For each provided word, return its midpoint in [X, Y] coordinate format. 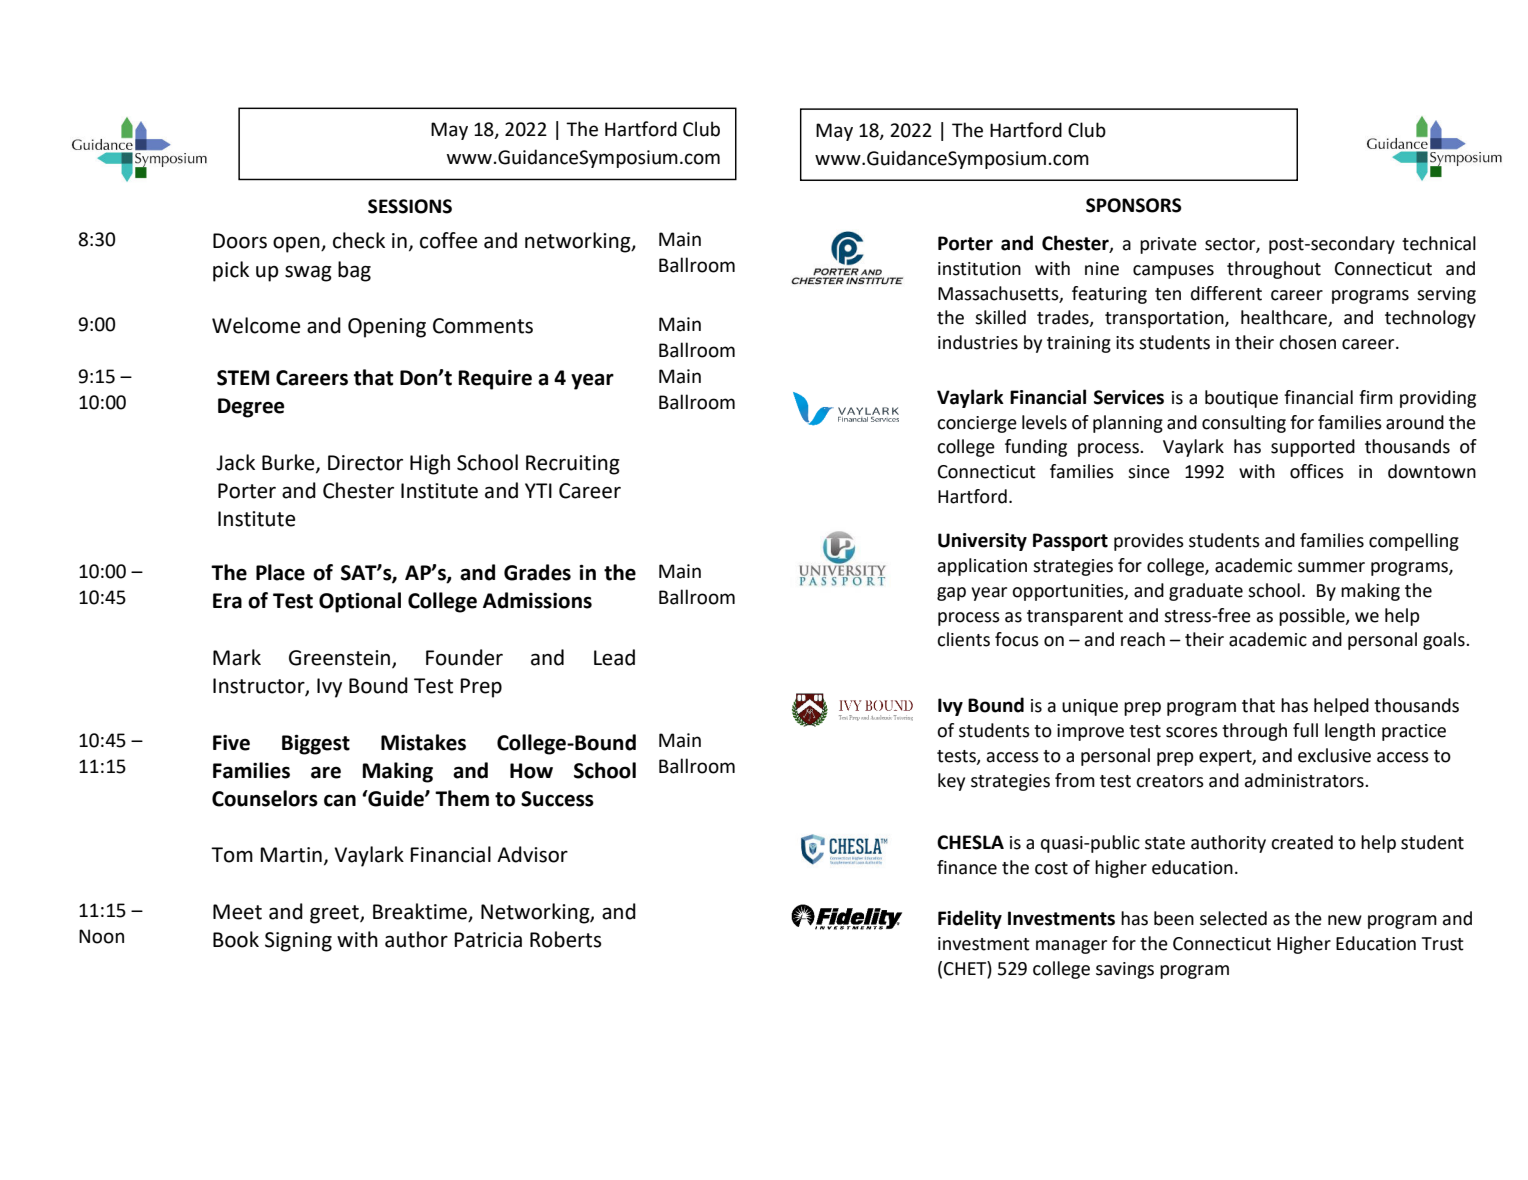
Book [236, 939]
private [1168, 245]
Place [280, 572]
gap [951, 594]
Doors [240, 241]
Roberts [565, 939]
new [1345, 920]
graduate [1206, 592]
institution [979, 269]
